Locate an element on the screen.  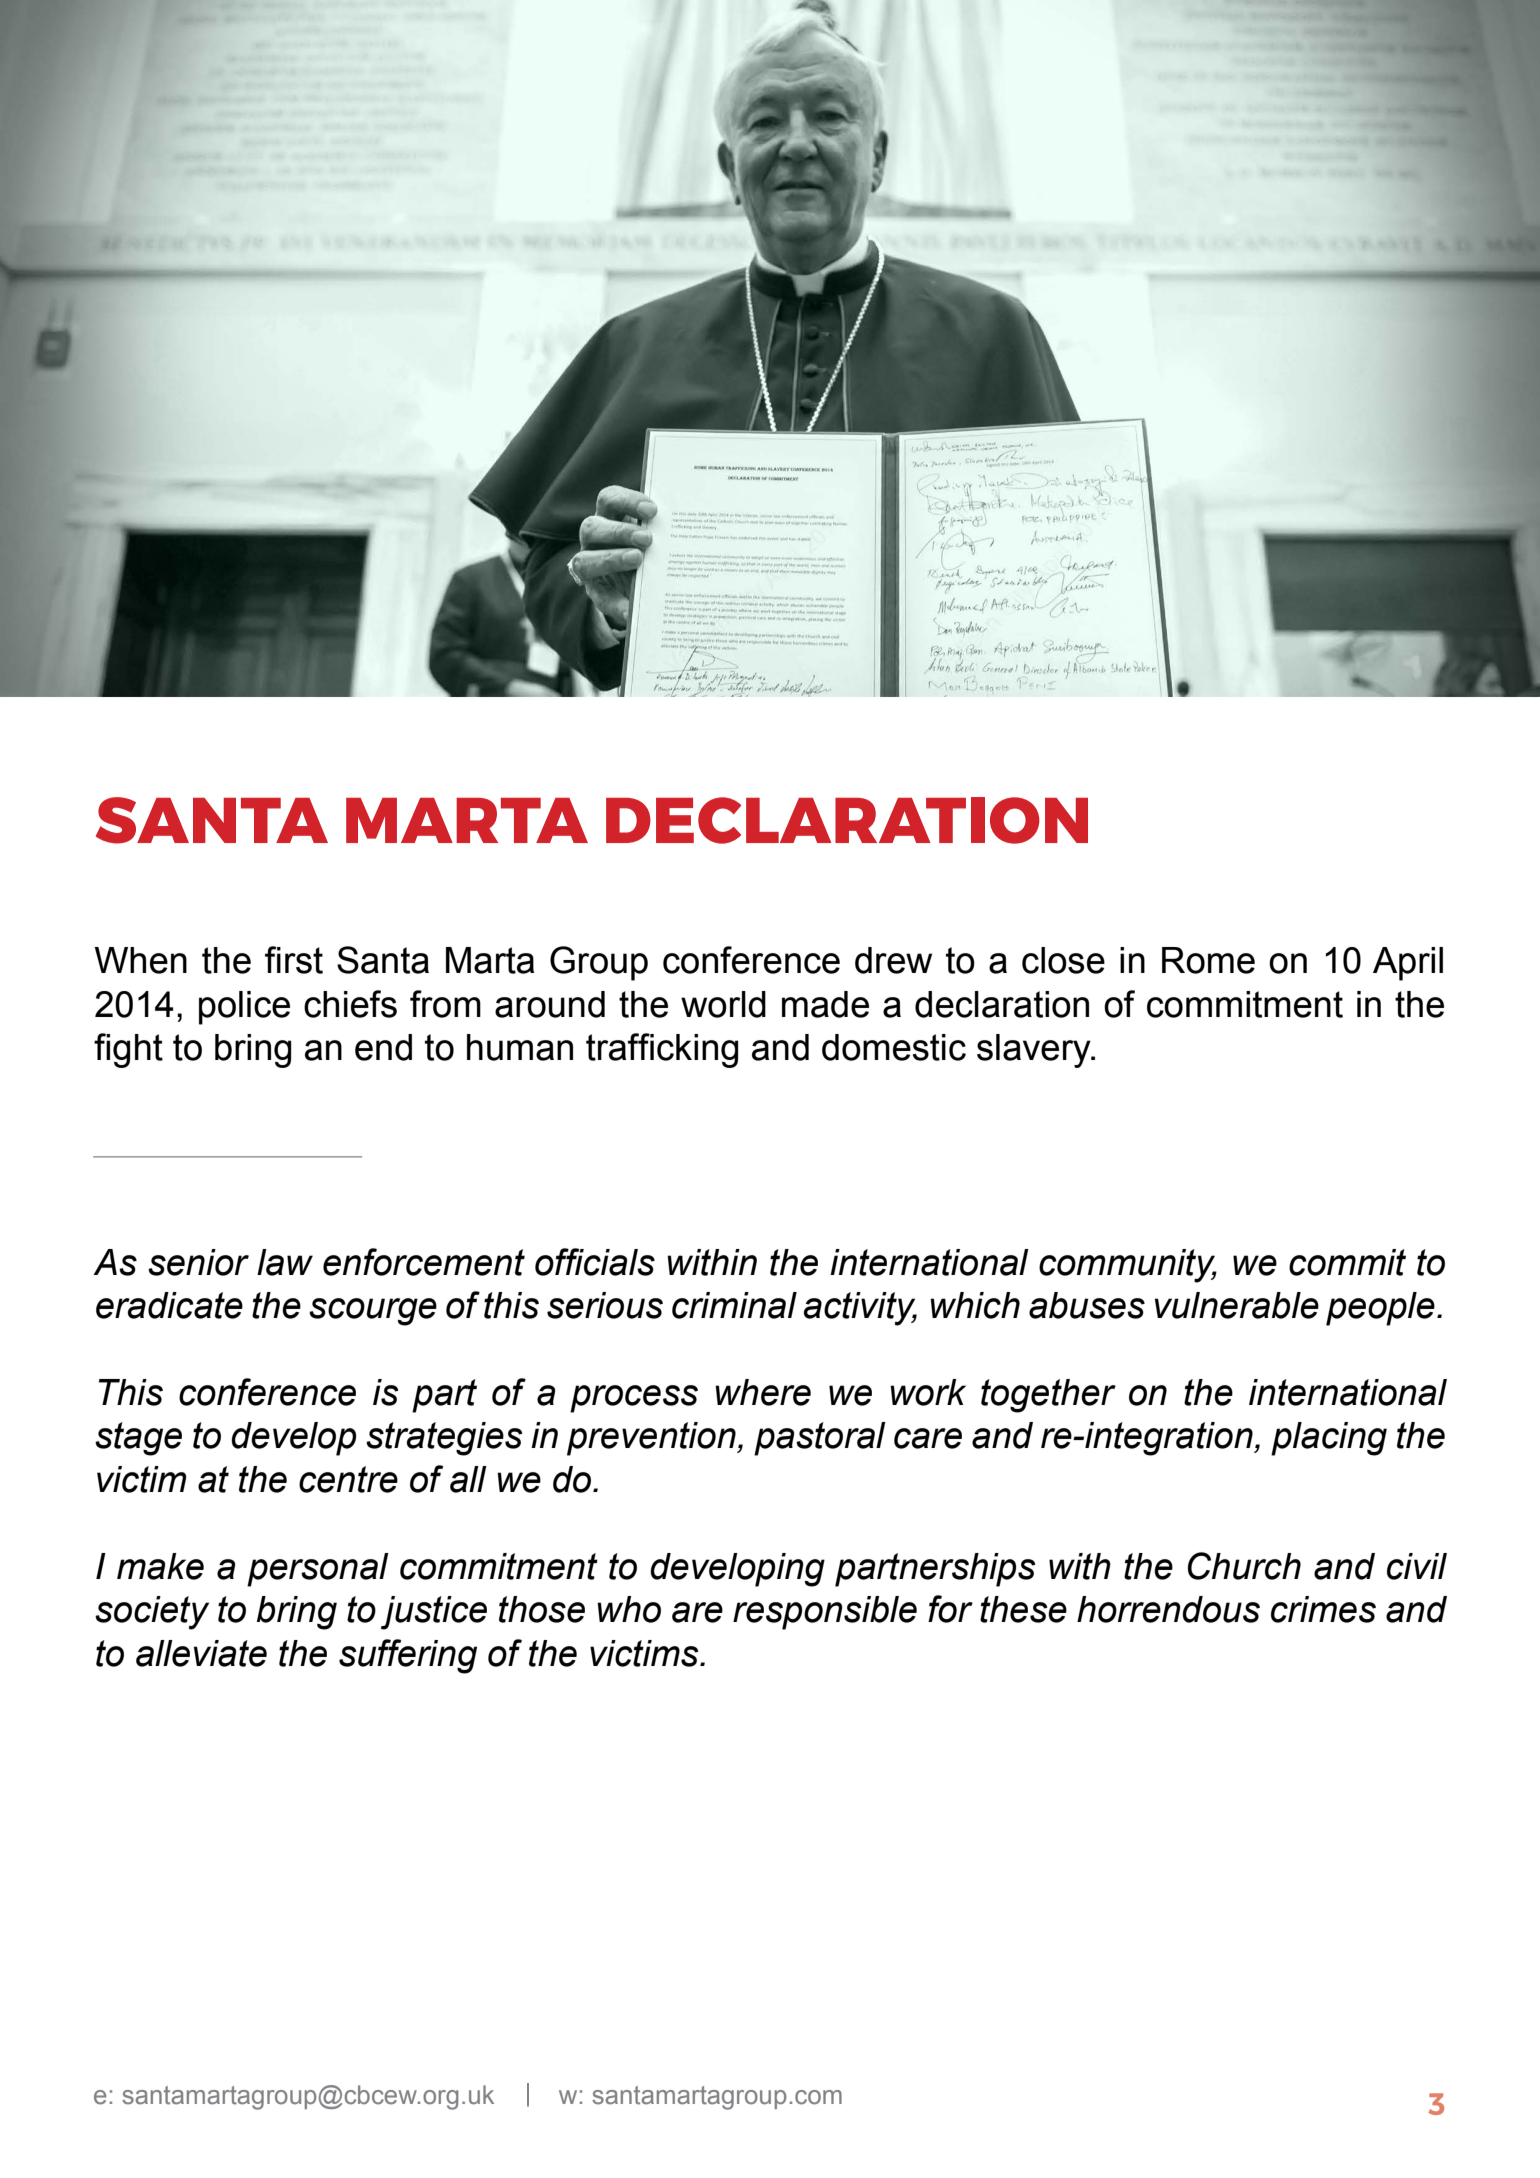
alleviate is located at coordinates (201, 1653).
